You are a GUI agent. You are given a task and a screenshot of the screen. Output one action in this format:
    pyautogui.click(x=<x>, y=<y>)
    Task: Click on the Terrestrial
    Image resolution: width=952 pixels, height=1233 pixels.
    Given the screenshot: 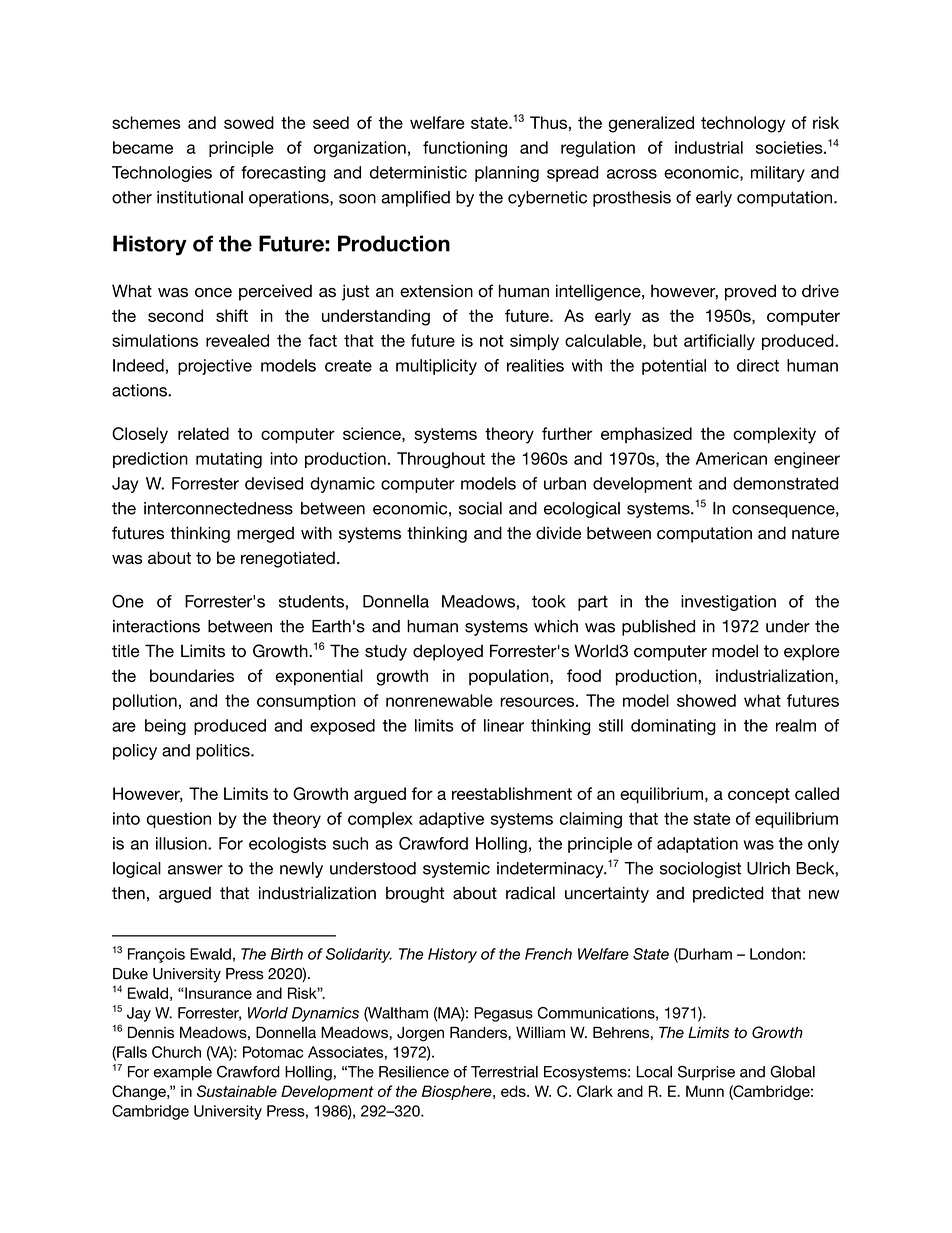 What is the action you would take?
    pyautogui.click(x=504, y=1072)
